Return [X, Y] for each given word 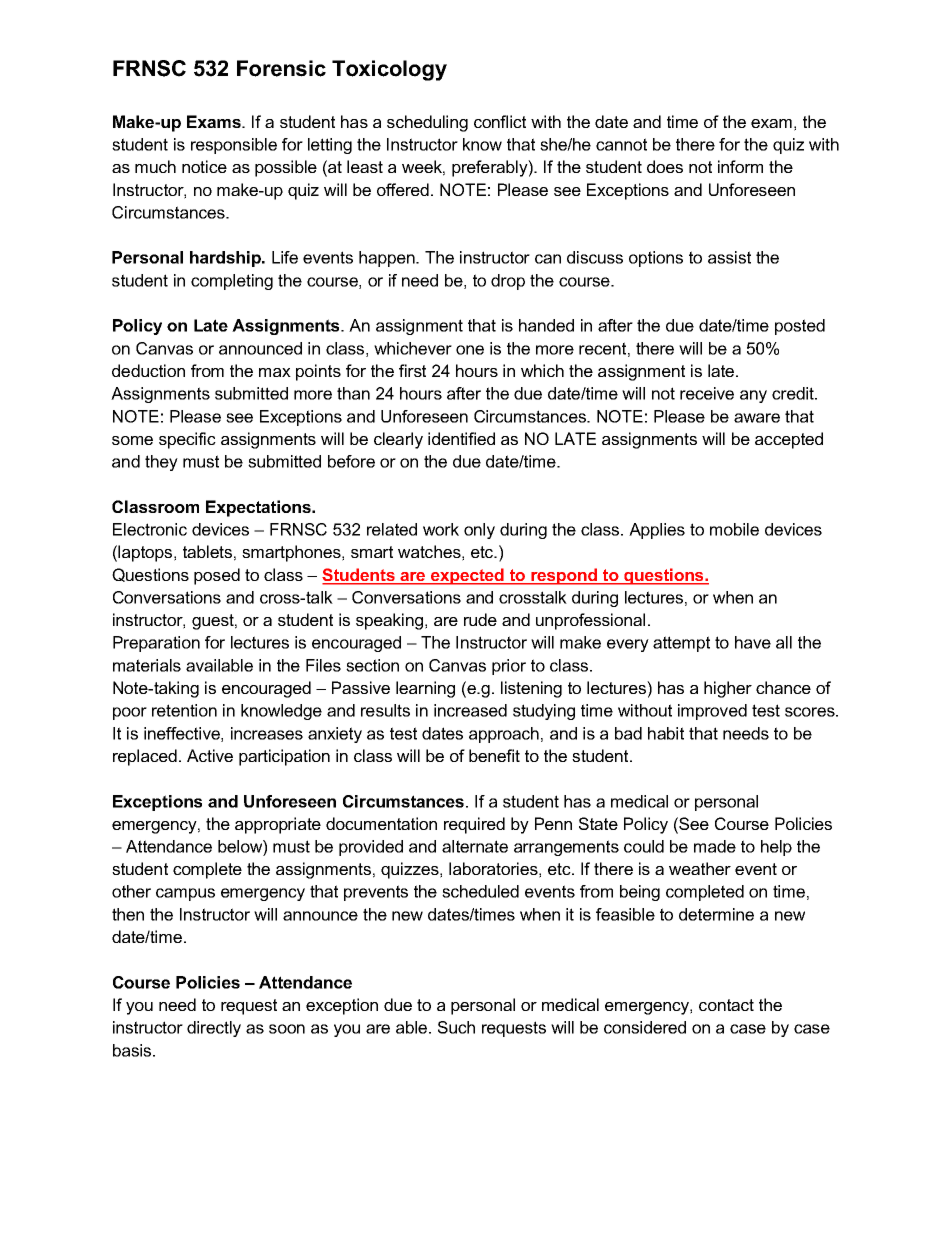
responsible [234, 146]
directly [214, 1029]
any [753, 396]
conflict [500, 121]
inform [740, 166]
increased [470, 710]
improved [712, 712]
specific [187, 440]
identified [461, 438]
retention [184, 710]
